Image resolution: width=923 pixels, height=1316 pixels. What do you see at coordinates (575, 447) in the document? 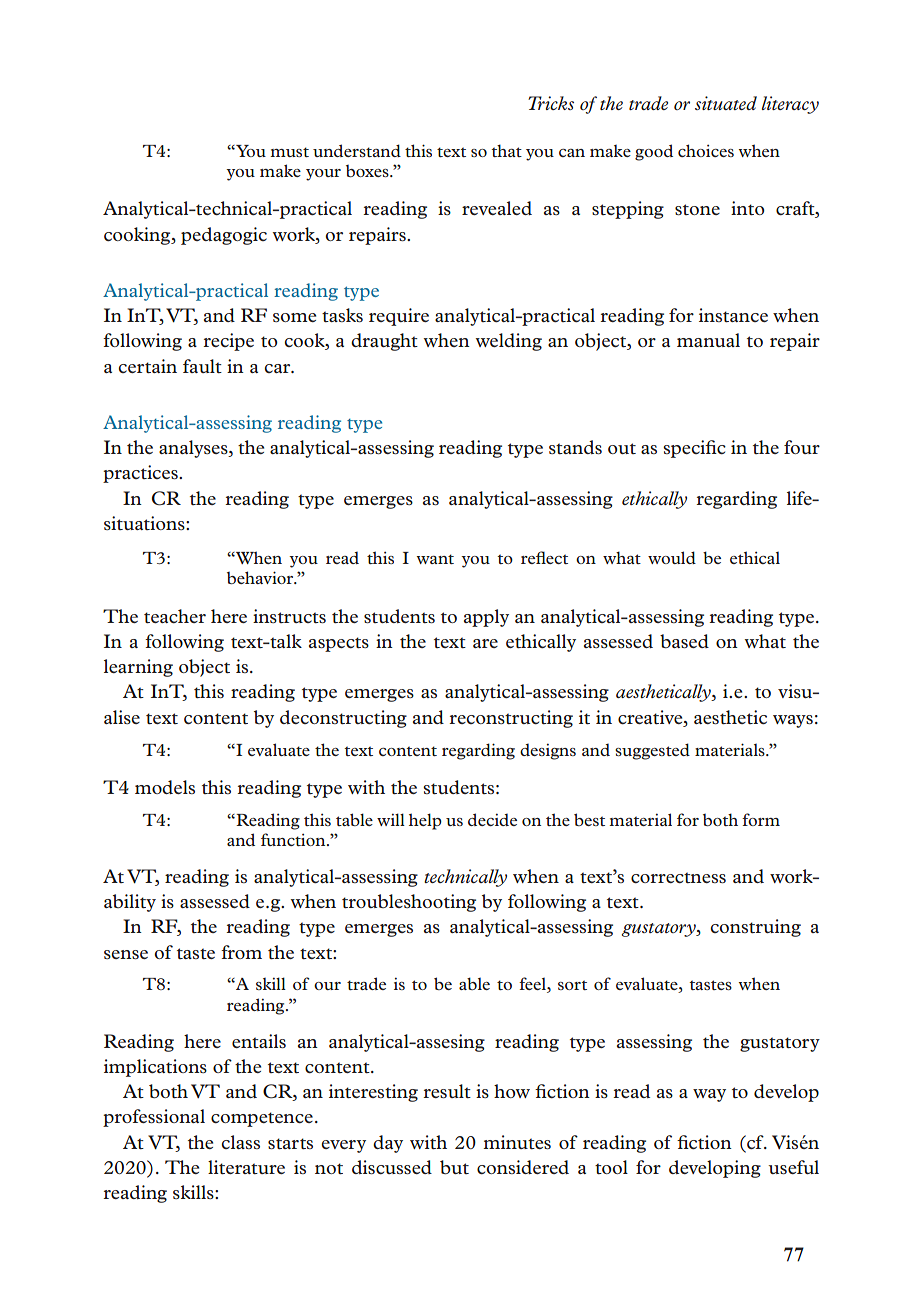
I see `stands` at bounding box center [575, 447].
